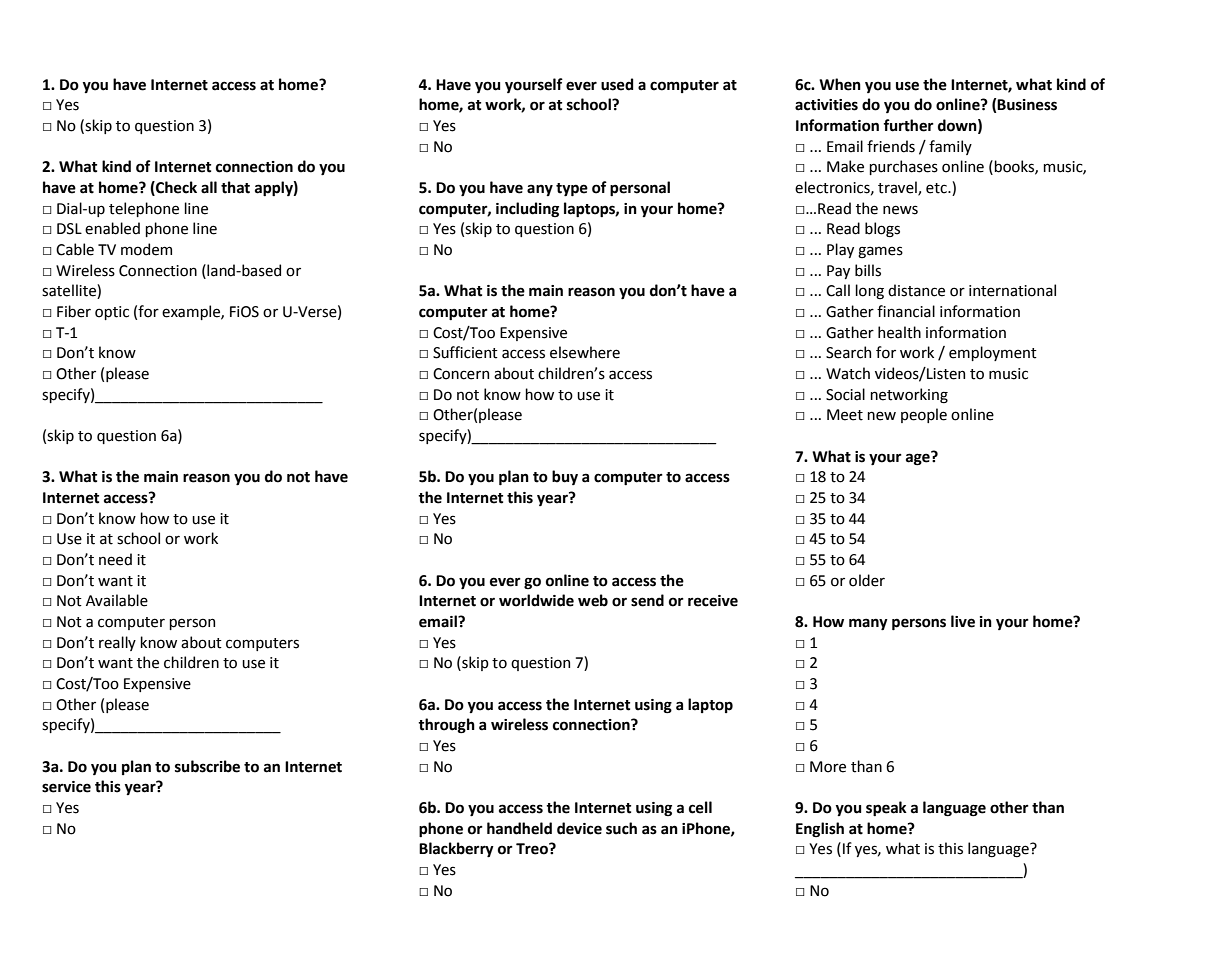 Image resolution: width=1219 pixels, height=980 pixels. Describe the element at coordinates (235, 187) in the page. I see `that` at that location.
